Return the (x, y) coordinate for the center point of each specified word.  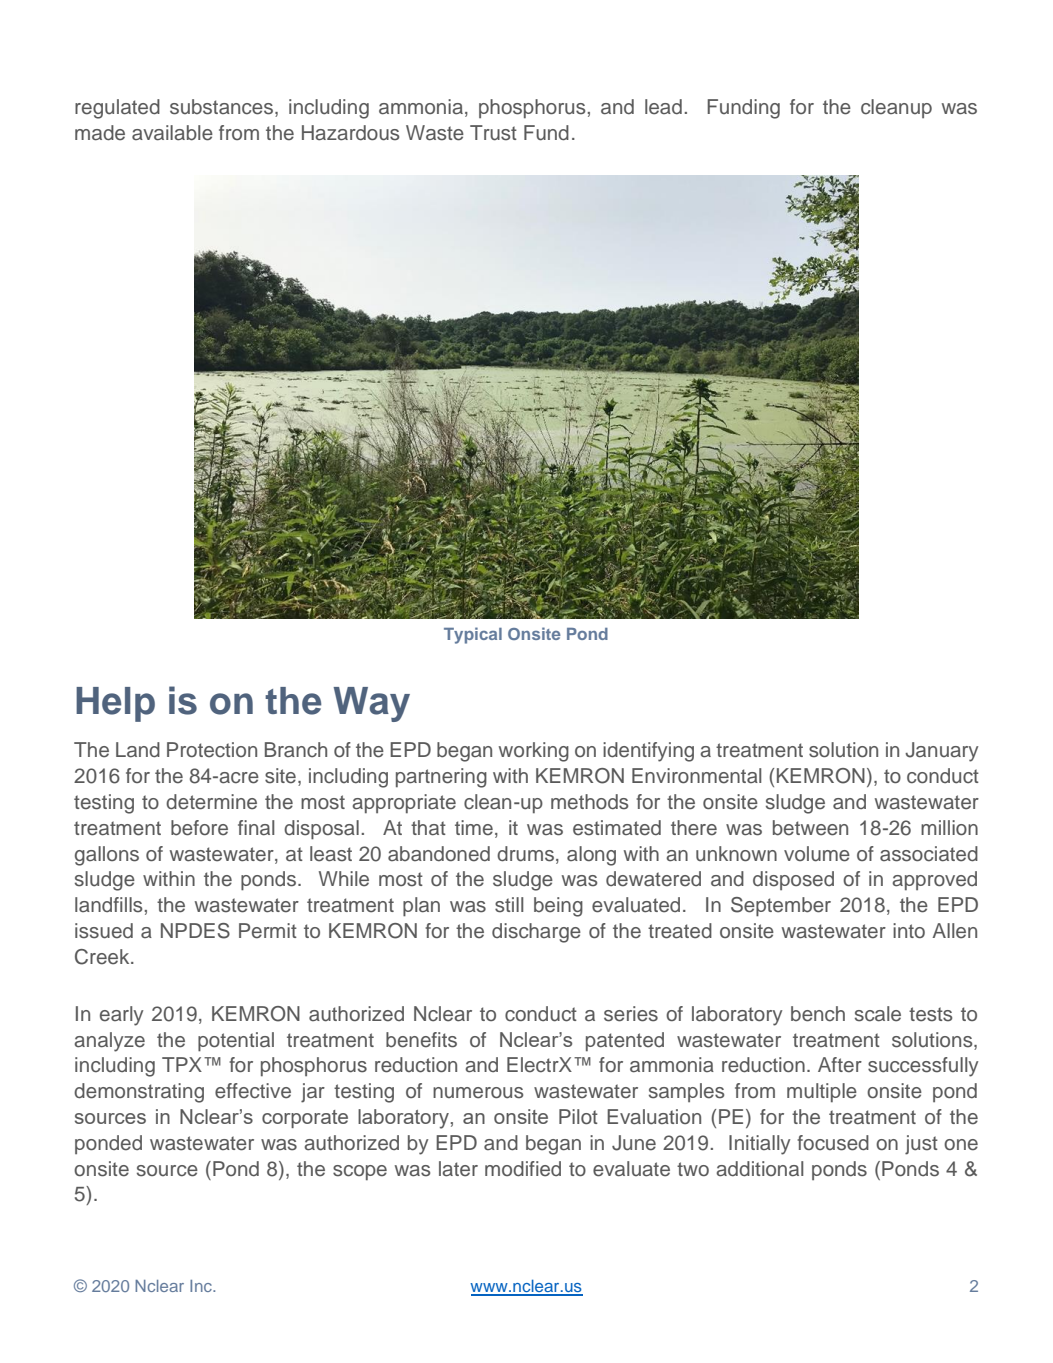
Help (115, 704)
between (810, 828)
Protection (212, 750)
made (100, 133)
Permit (268, 931)
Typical (473, 635)
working (534, 752)
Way (371, 704)
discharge (536, 933)
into (909, 930)
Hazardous (350, 133)
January (941, 752)
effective (253, 1091)
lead (663, 107)
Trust (493, 133)
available (172, 133)
